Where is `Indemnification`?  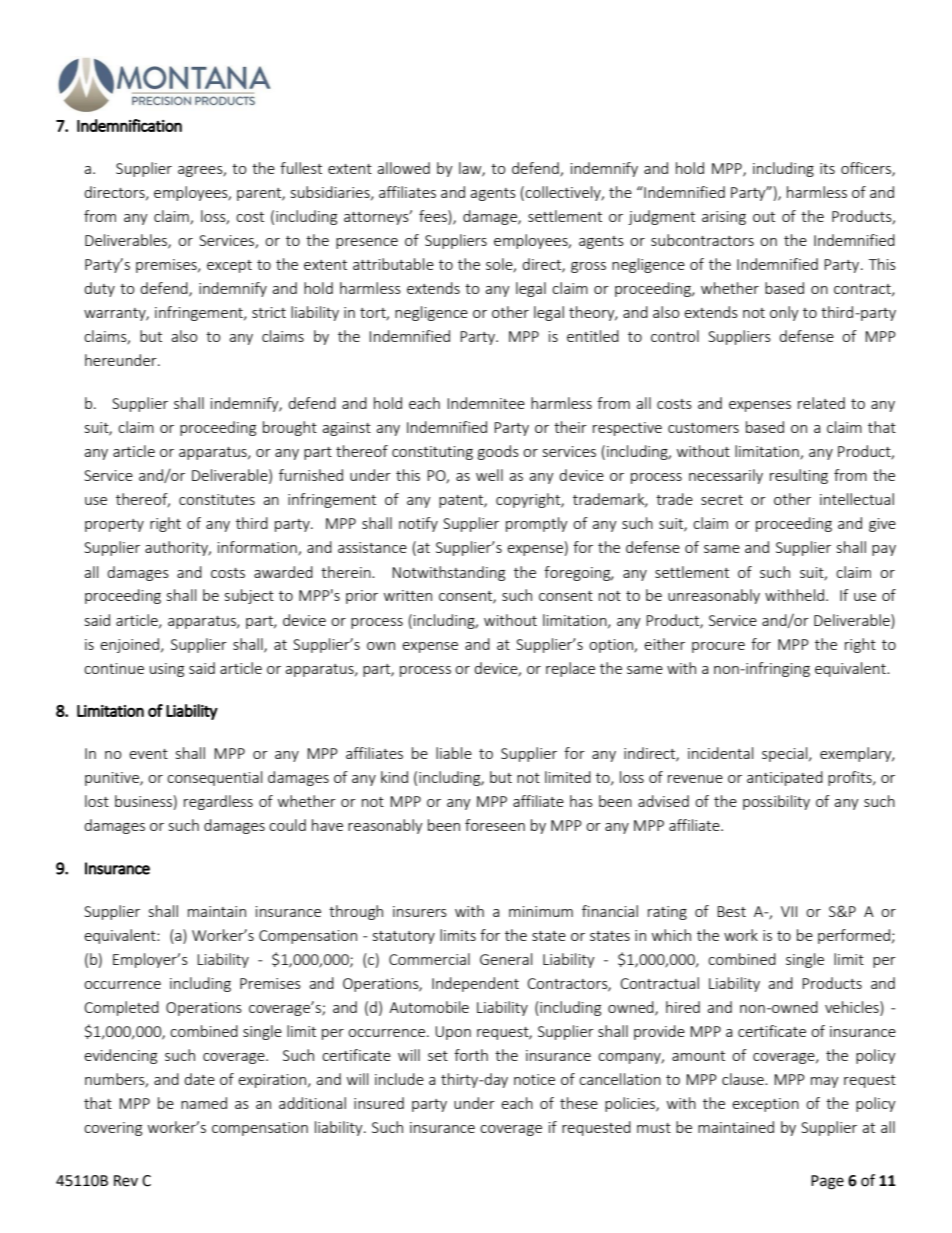
Indemnification is located at coordinates (129, 125).
